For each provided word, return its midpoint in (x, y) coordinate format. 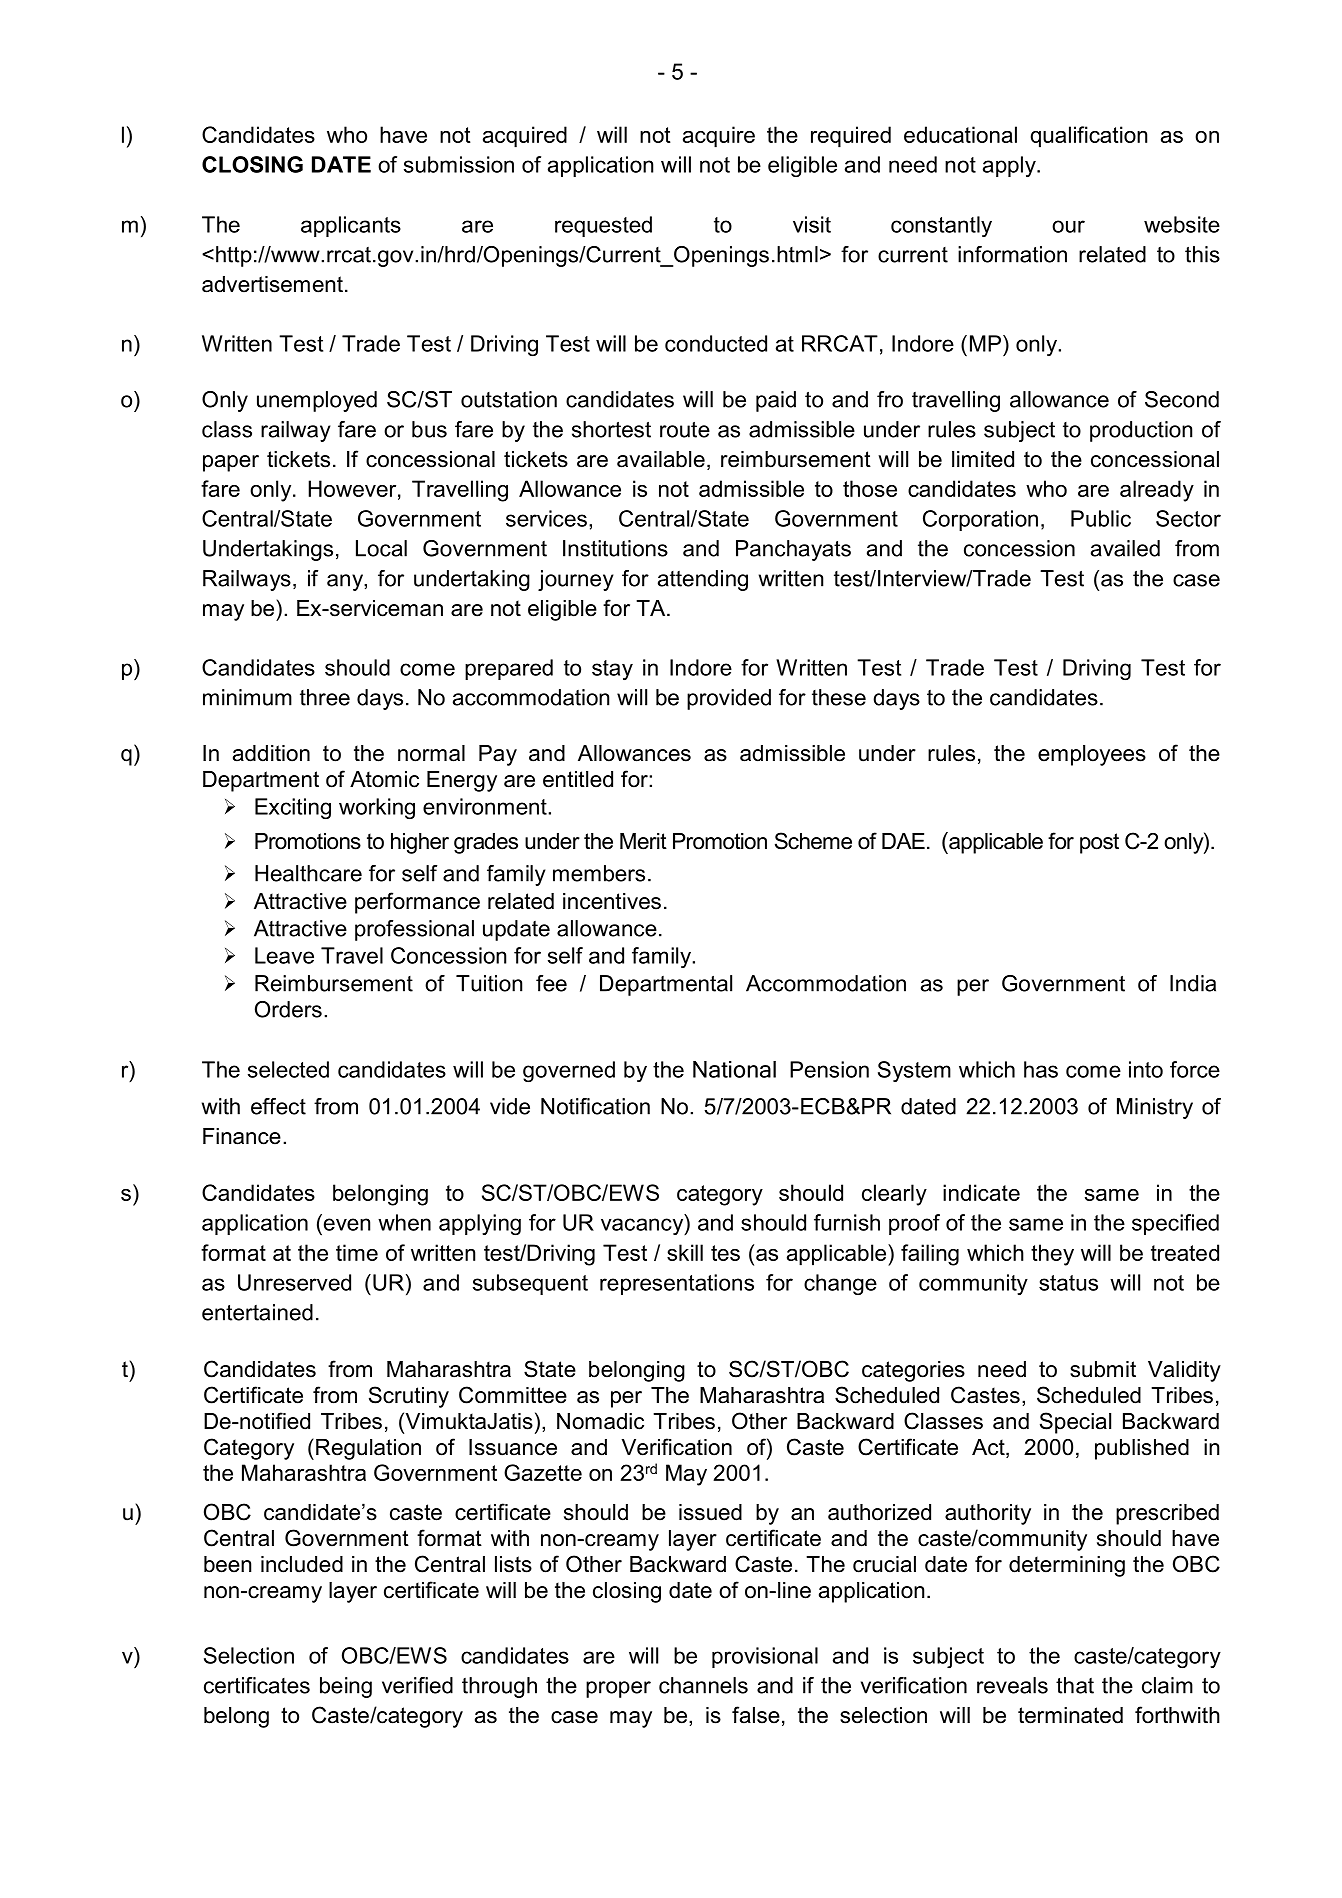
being (346, 1687)
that (1075, 1685)
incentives (612, 901)
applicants (351, 226)
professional (414, 930)
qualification (1089, 137)
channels (703, 1685)
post (1099, 843)
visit (812, 224)
